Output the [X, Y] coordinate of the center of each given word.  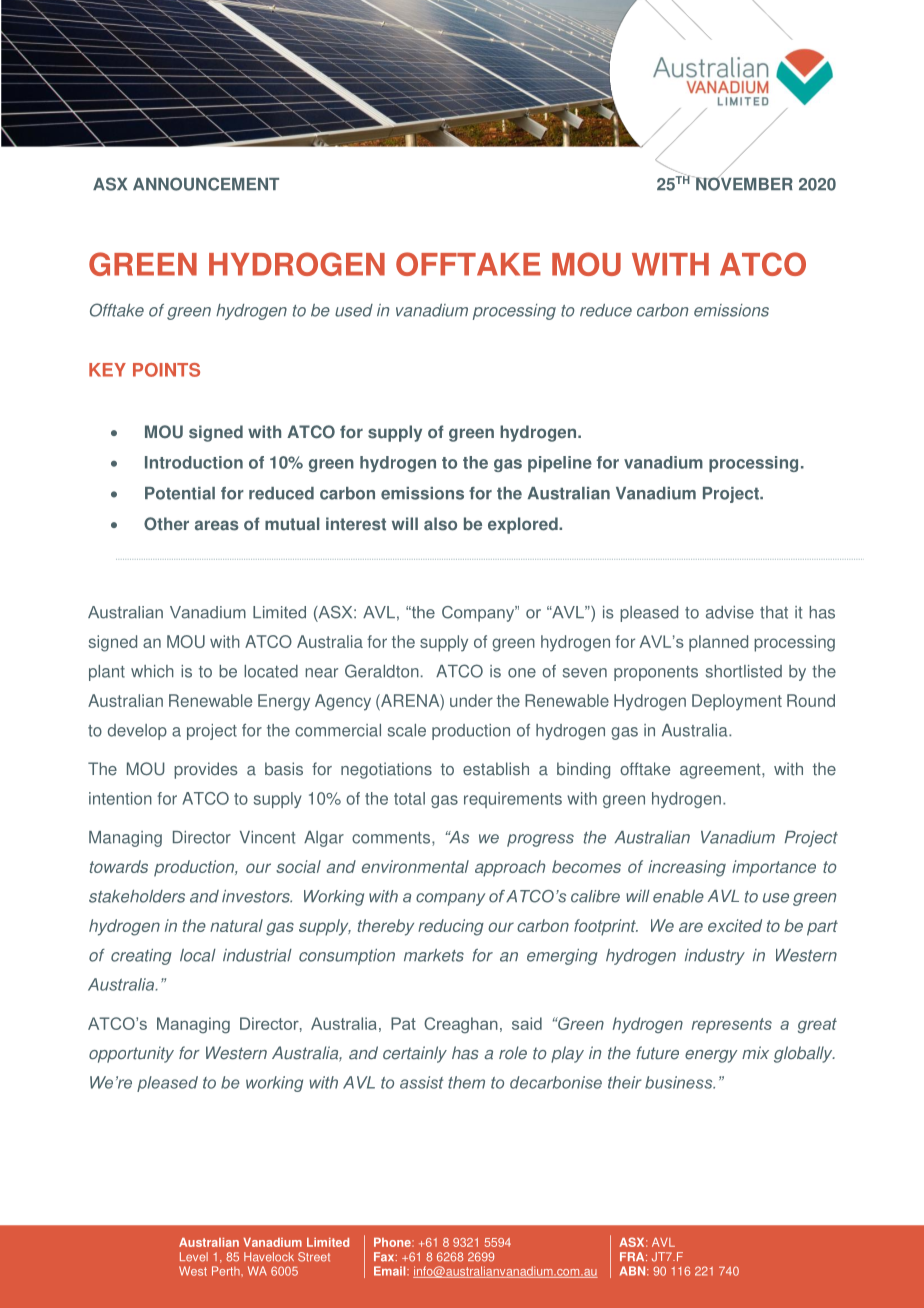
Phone [393, 1242]
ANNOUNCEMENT [206, 184]
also [440, 524]
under [471, 700]
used [354, 310]
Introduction [194, 462]
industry [715, 957]
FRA [633, 1256]
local [198, 955]
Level [194, 1257]
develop [137, 732]
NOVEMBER [744, 183]
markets [434, 955]
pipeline [560, 464]
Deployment [737, 702]
